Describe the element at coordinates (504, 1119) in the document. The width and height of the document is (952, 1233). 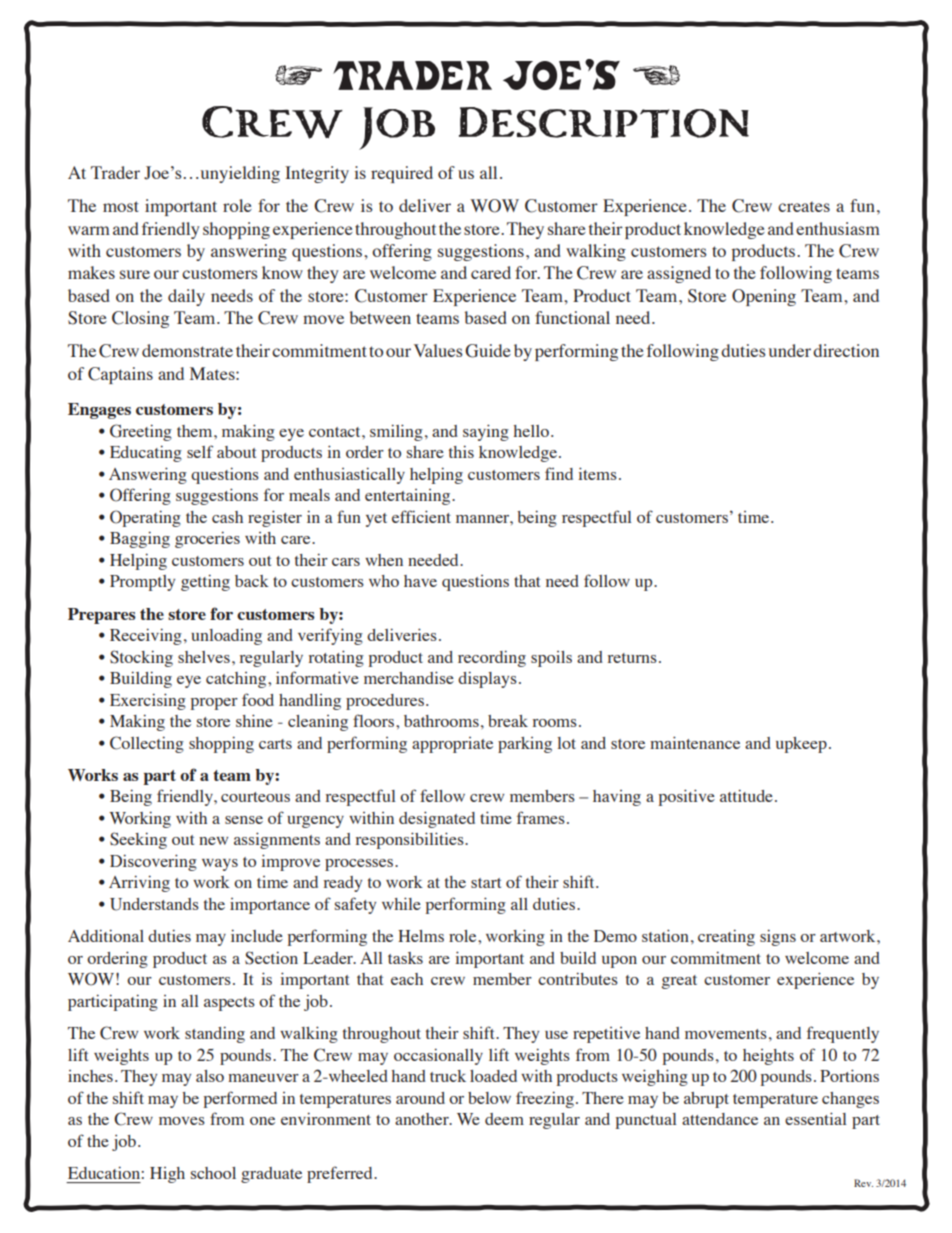
I see `deem` at that location.
